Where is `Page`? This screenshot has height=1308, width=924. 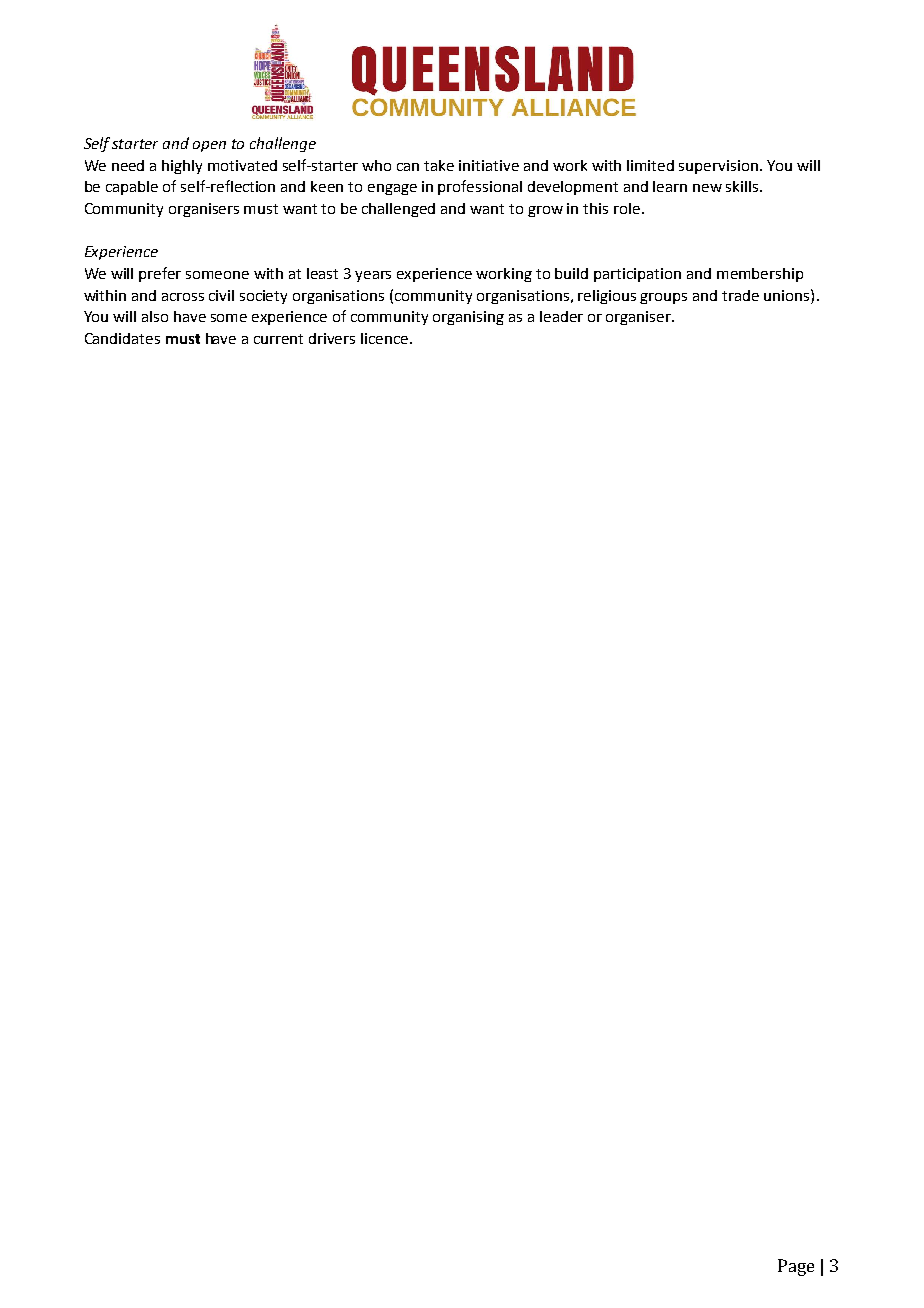
Page is located at coordinates (796, 1267).
